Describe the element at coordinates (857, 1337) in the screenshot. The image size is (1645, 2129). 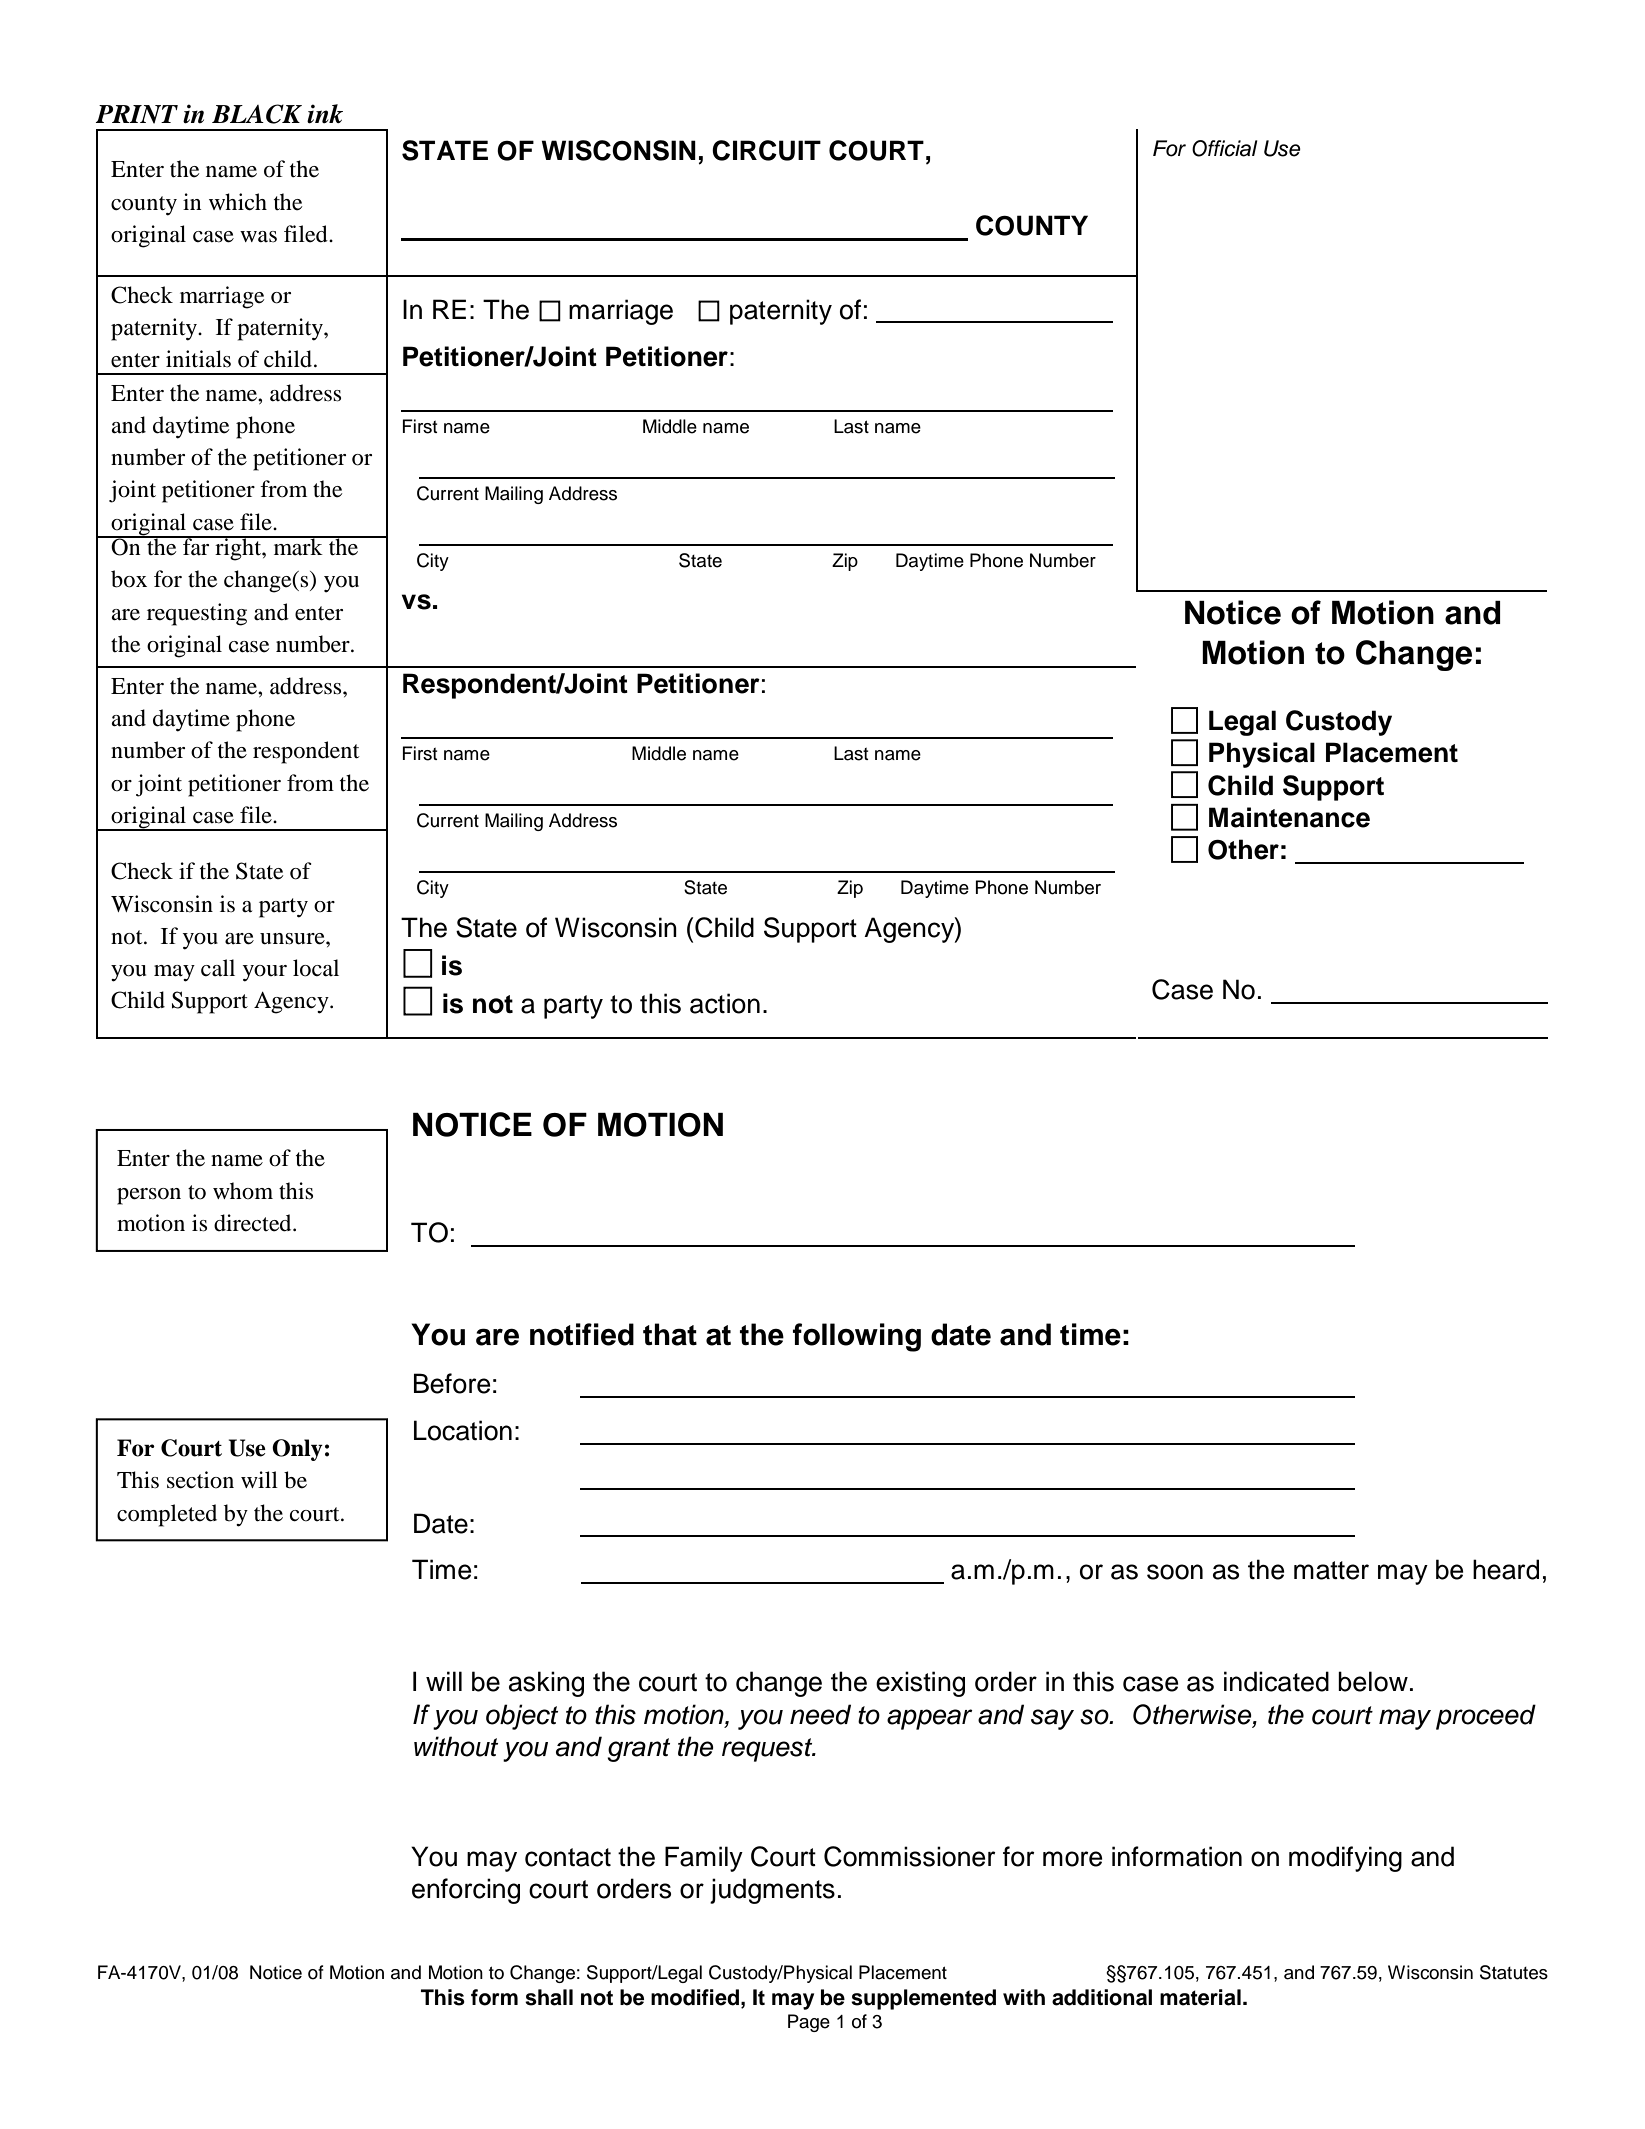
I see `following` at that location.
